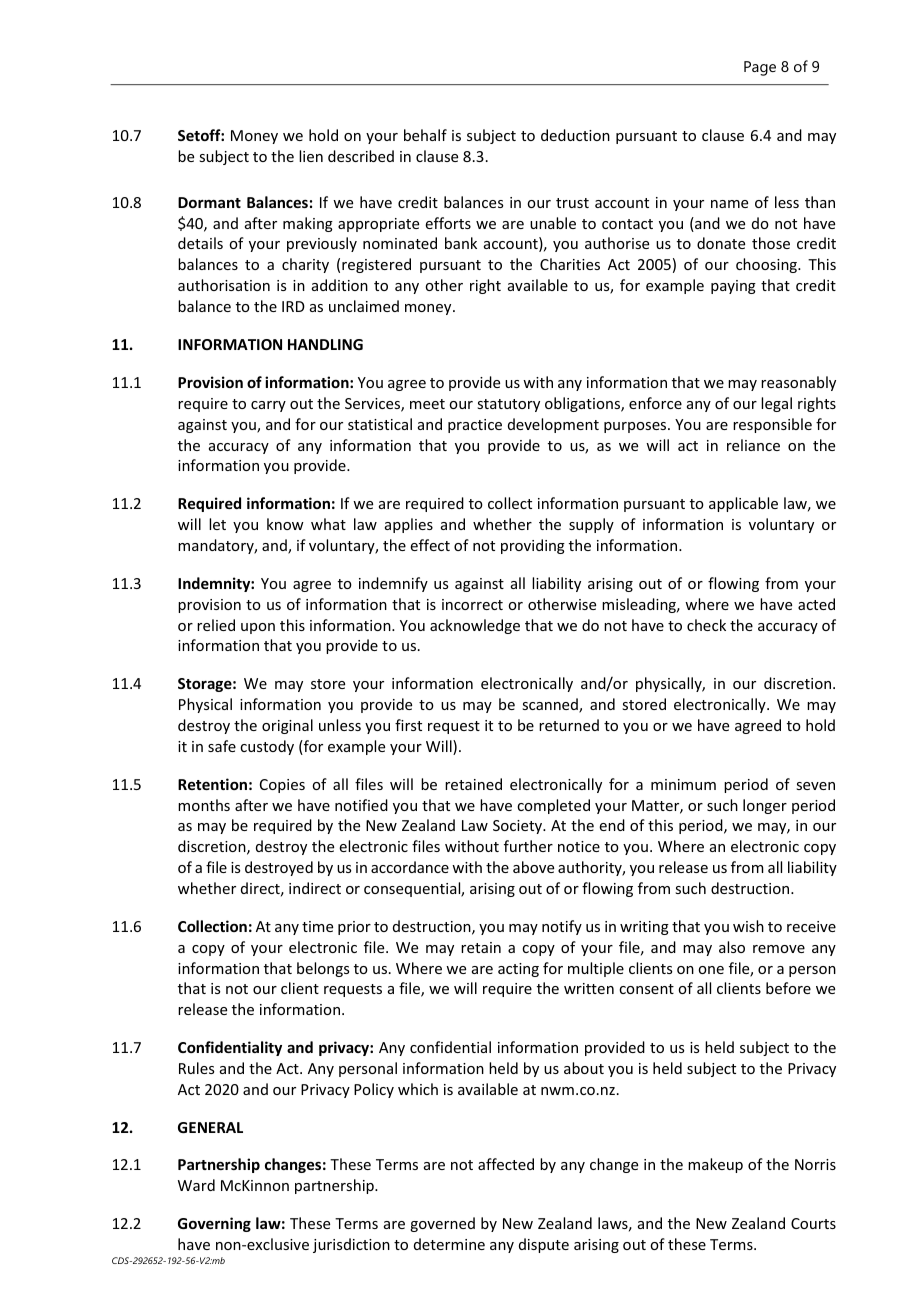  What do you see at coordinates (282, 786) in the screenshot?
I see `Copies` at bounding box center [282, 786].
